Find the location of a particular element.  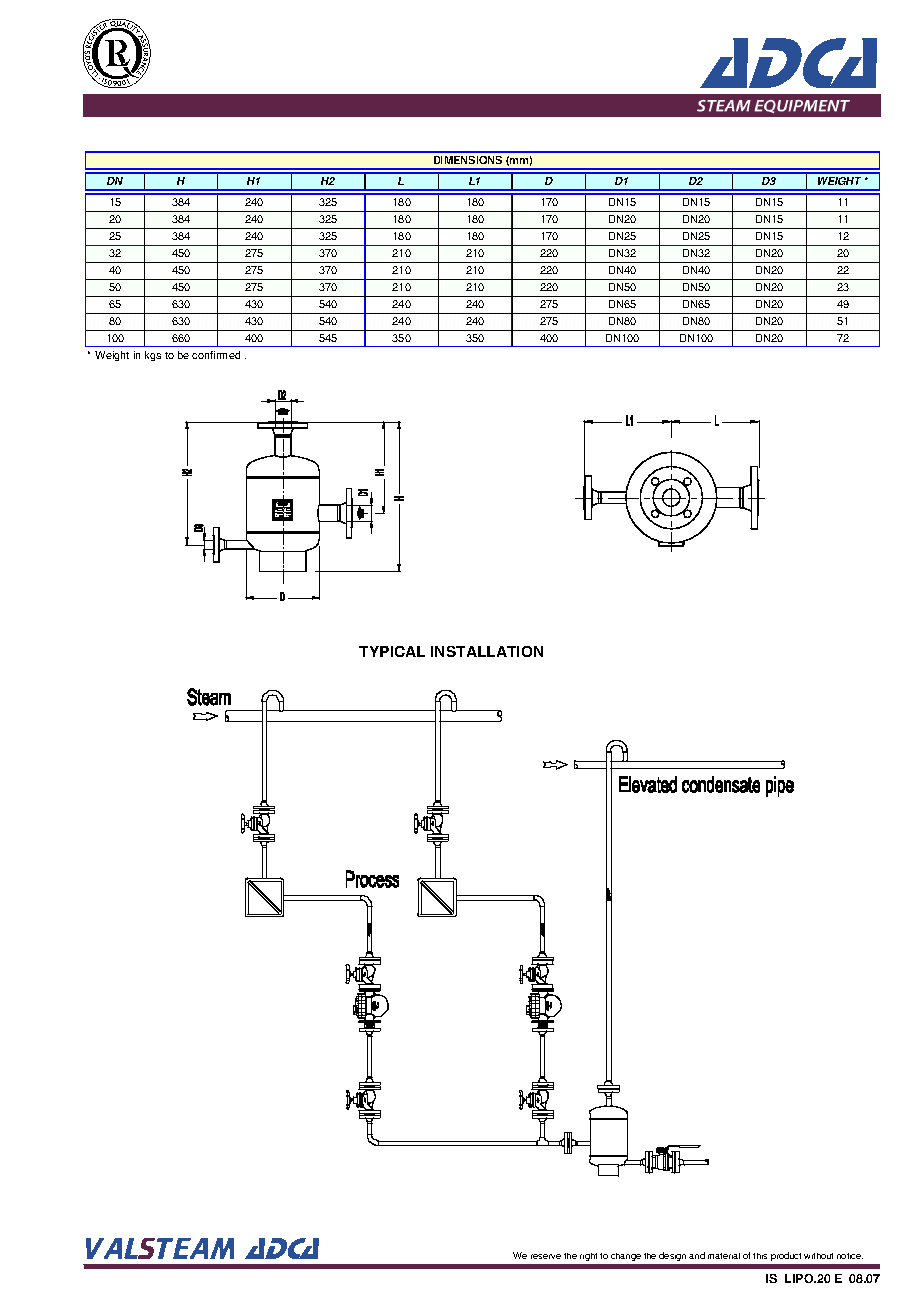

reserve is located at coordinates (546, 1256).
